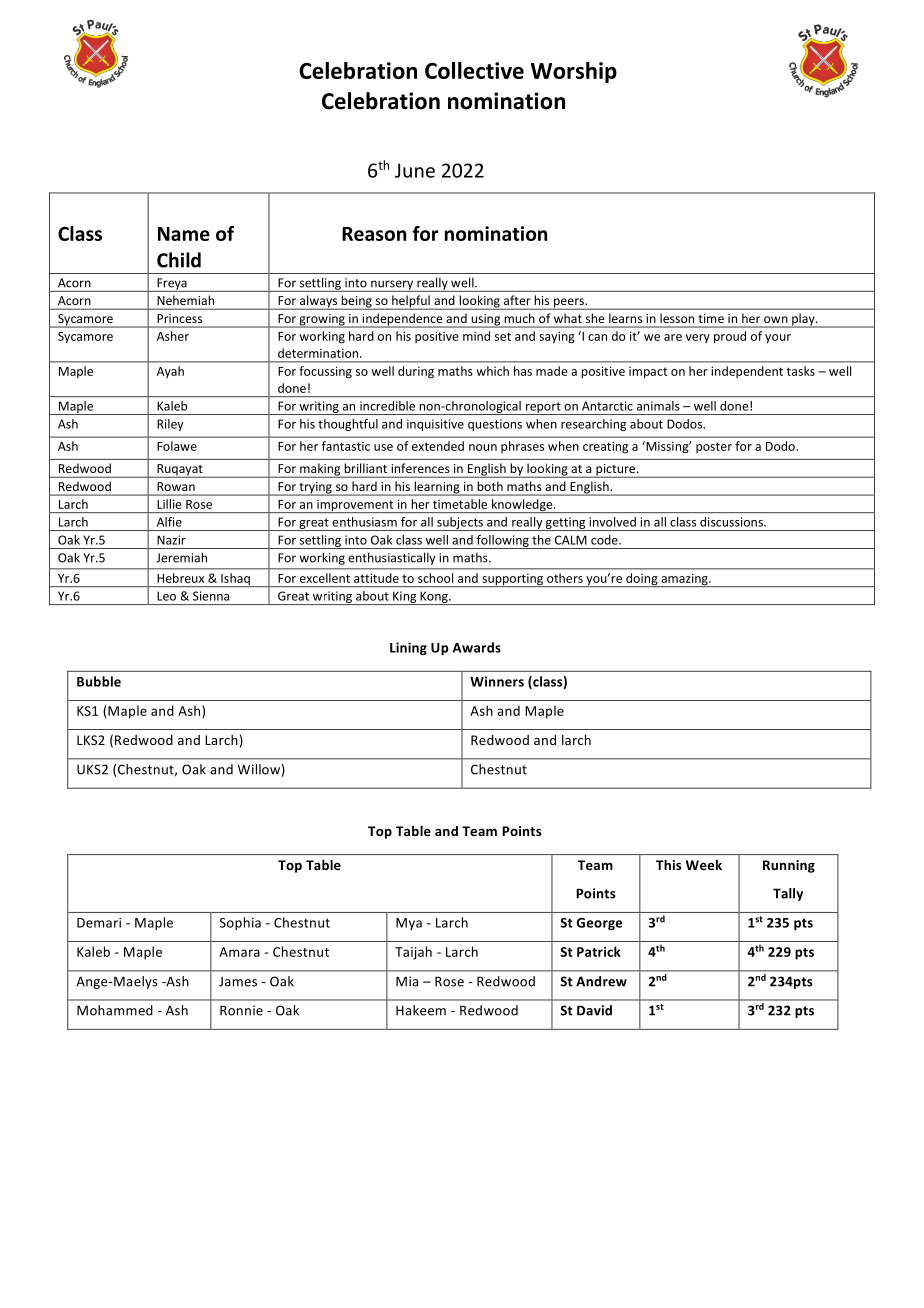 This screenshot has height=1308, width=924. What do you see at coordinates (99, 681) in the screenshot?
I see `Bubble` at bounding box center [99, 681].
